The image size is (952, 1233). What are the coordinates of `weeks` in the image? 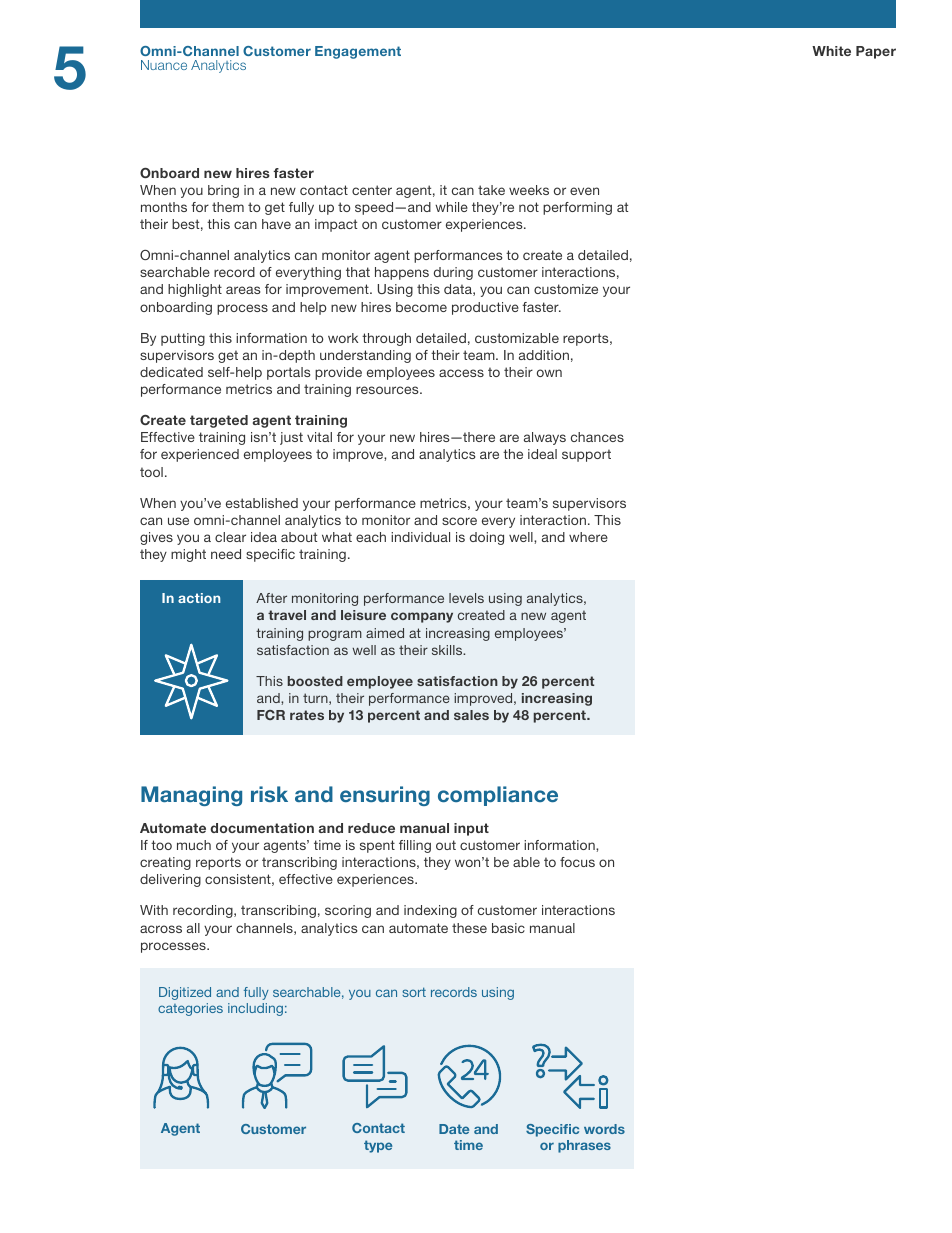 It's located at (529, 190).
